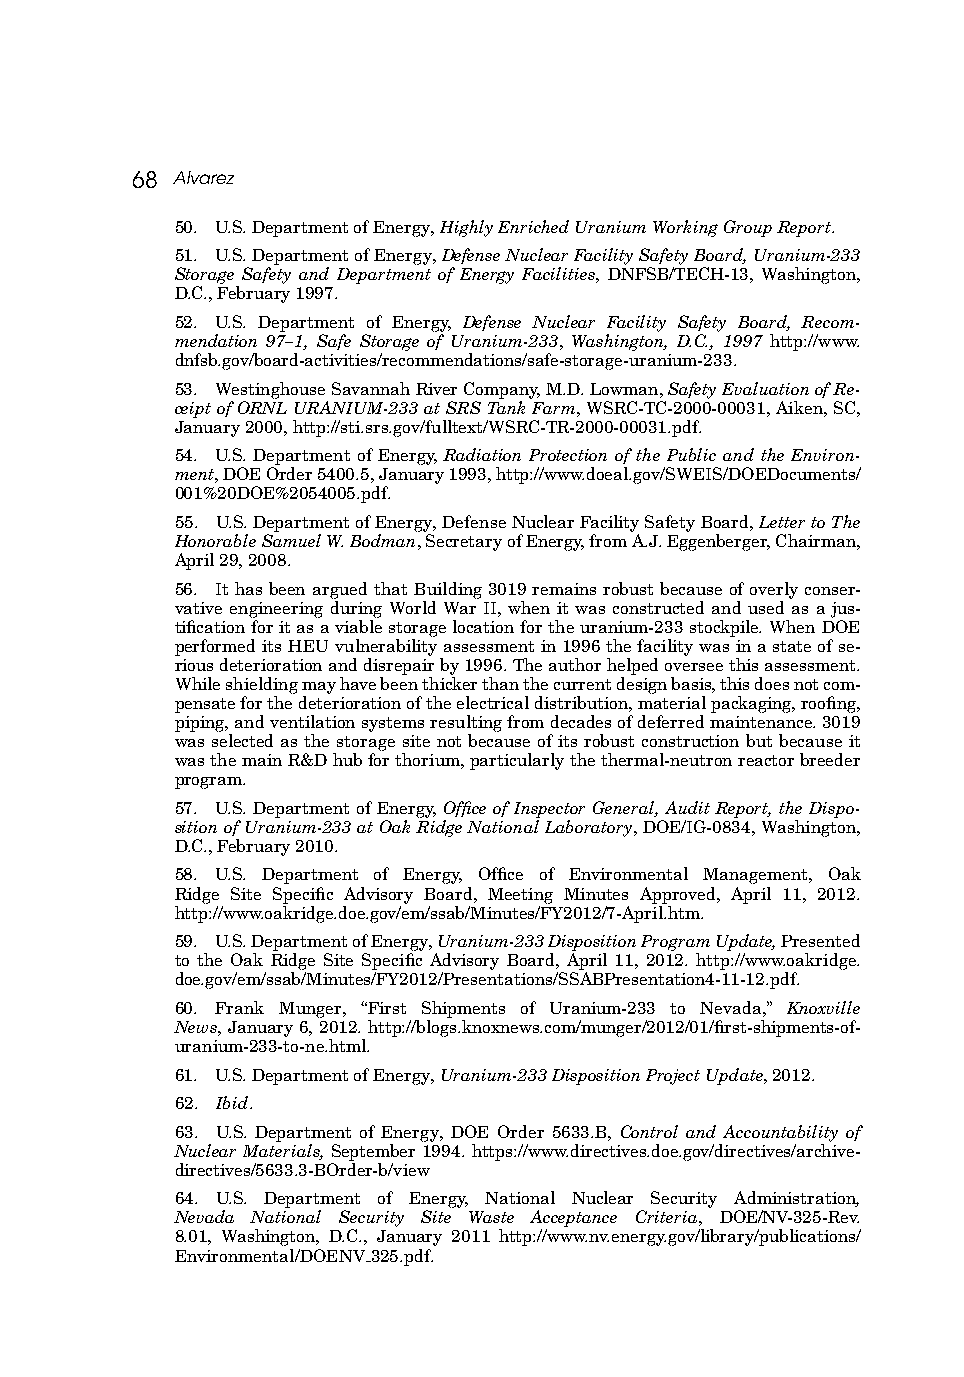 The height and width of the screenshot is (1377, 964). What do you see at coordinates (753, 704) in the screenshot?
I see `packaging` at bounding box center [753, 704].
